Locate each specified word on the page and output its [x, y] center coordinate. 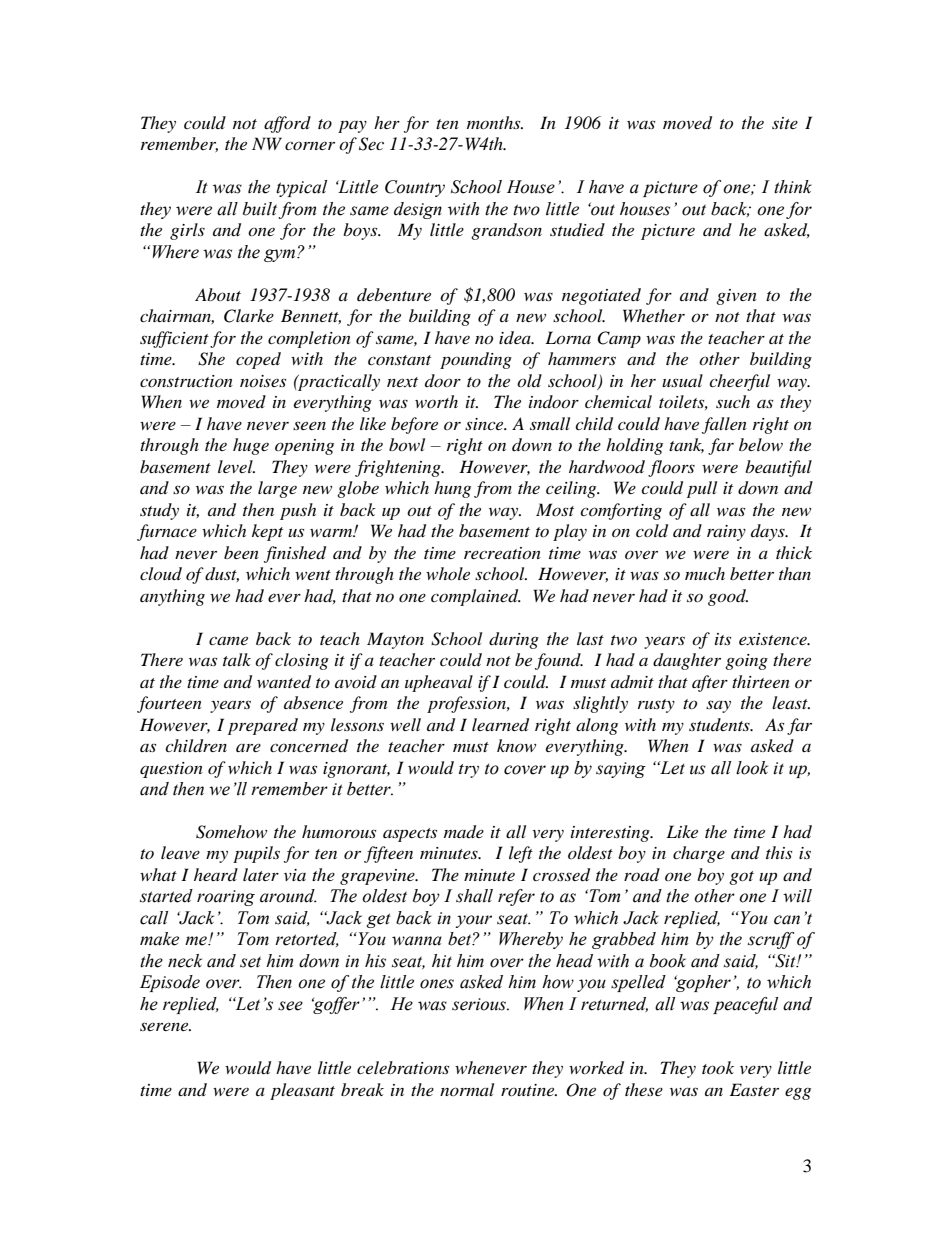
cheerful [739, 382]
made [464, 832]
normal [467, 1089]
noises [263, 381]
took [718, 1067]
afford [287, 124]
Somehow [231, 832]
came [228, 640]
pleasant [302, 1091]
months [495, 122]
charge [699, 854]
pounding [476, 360]
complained [476, 597]
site [785, 123]
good [728, 597]
